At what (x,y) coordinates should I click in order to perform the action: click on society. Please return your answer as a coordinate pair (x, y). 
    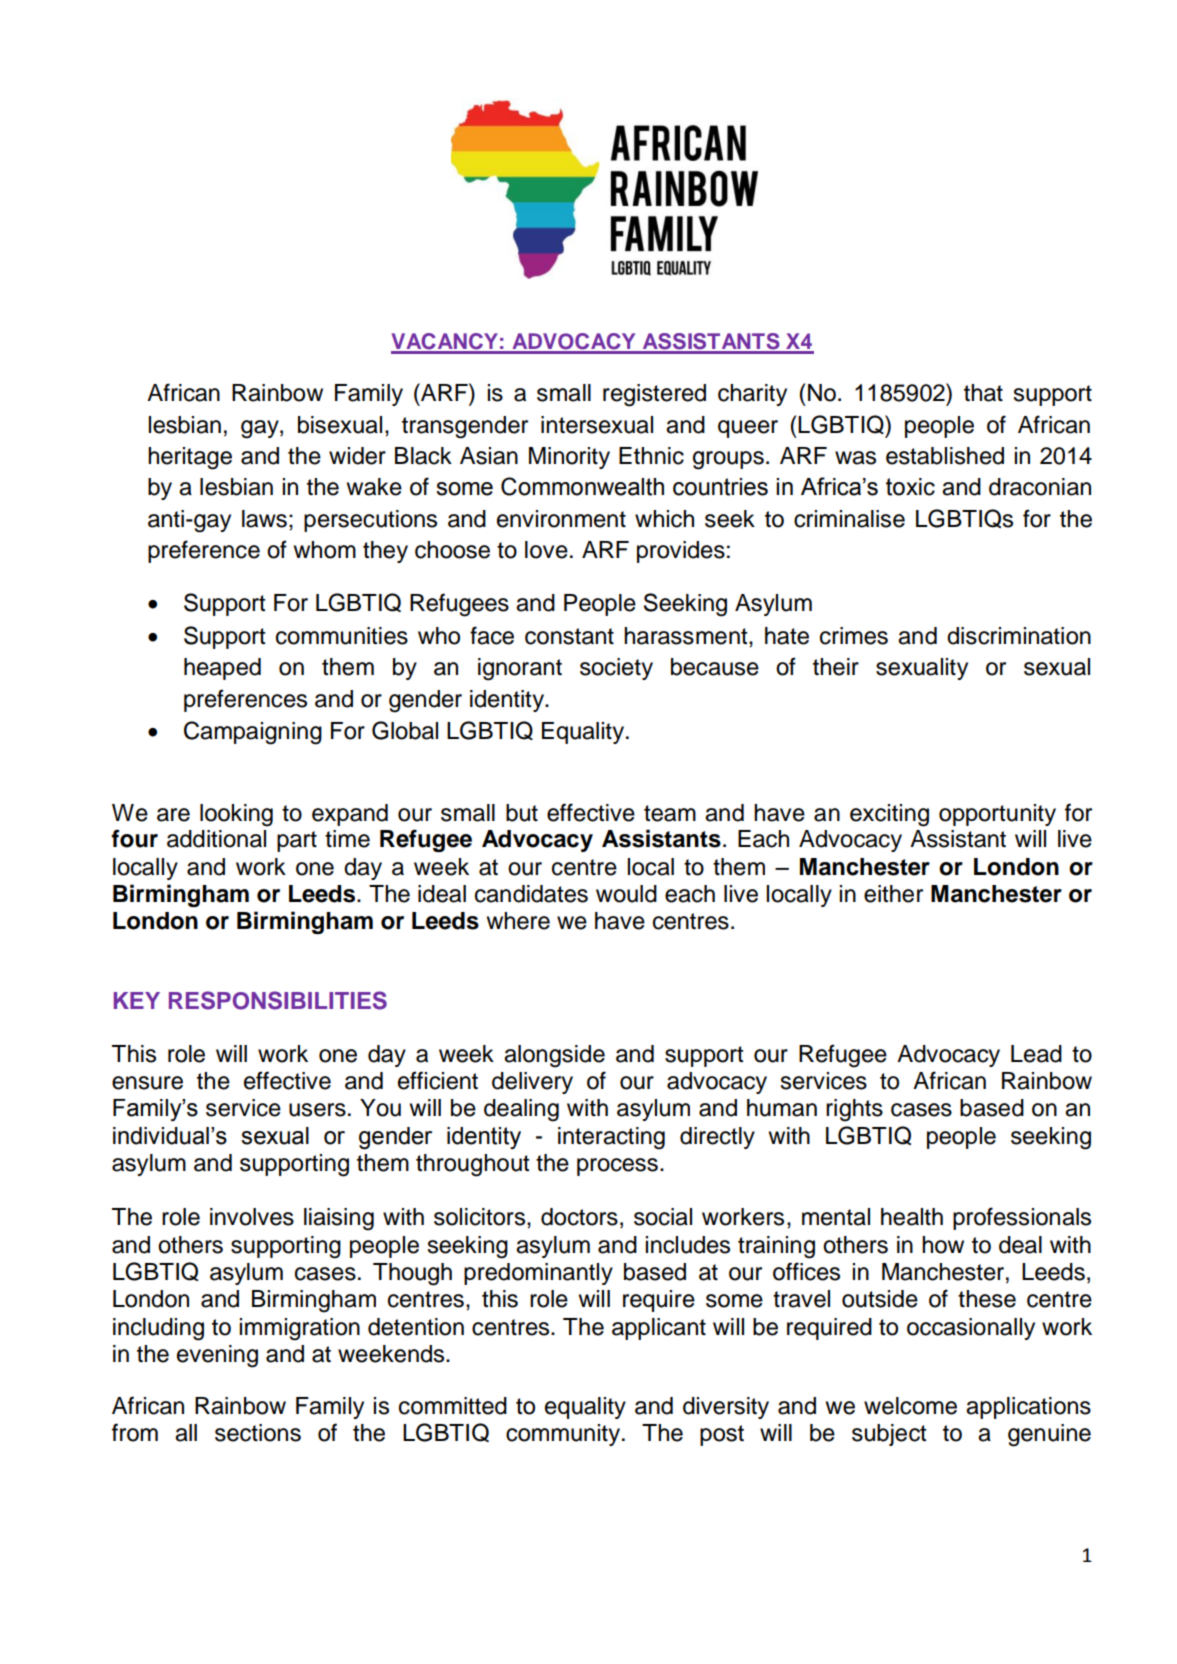
    Looking at the image, I should click on (616, 669).
